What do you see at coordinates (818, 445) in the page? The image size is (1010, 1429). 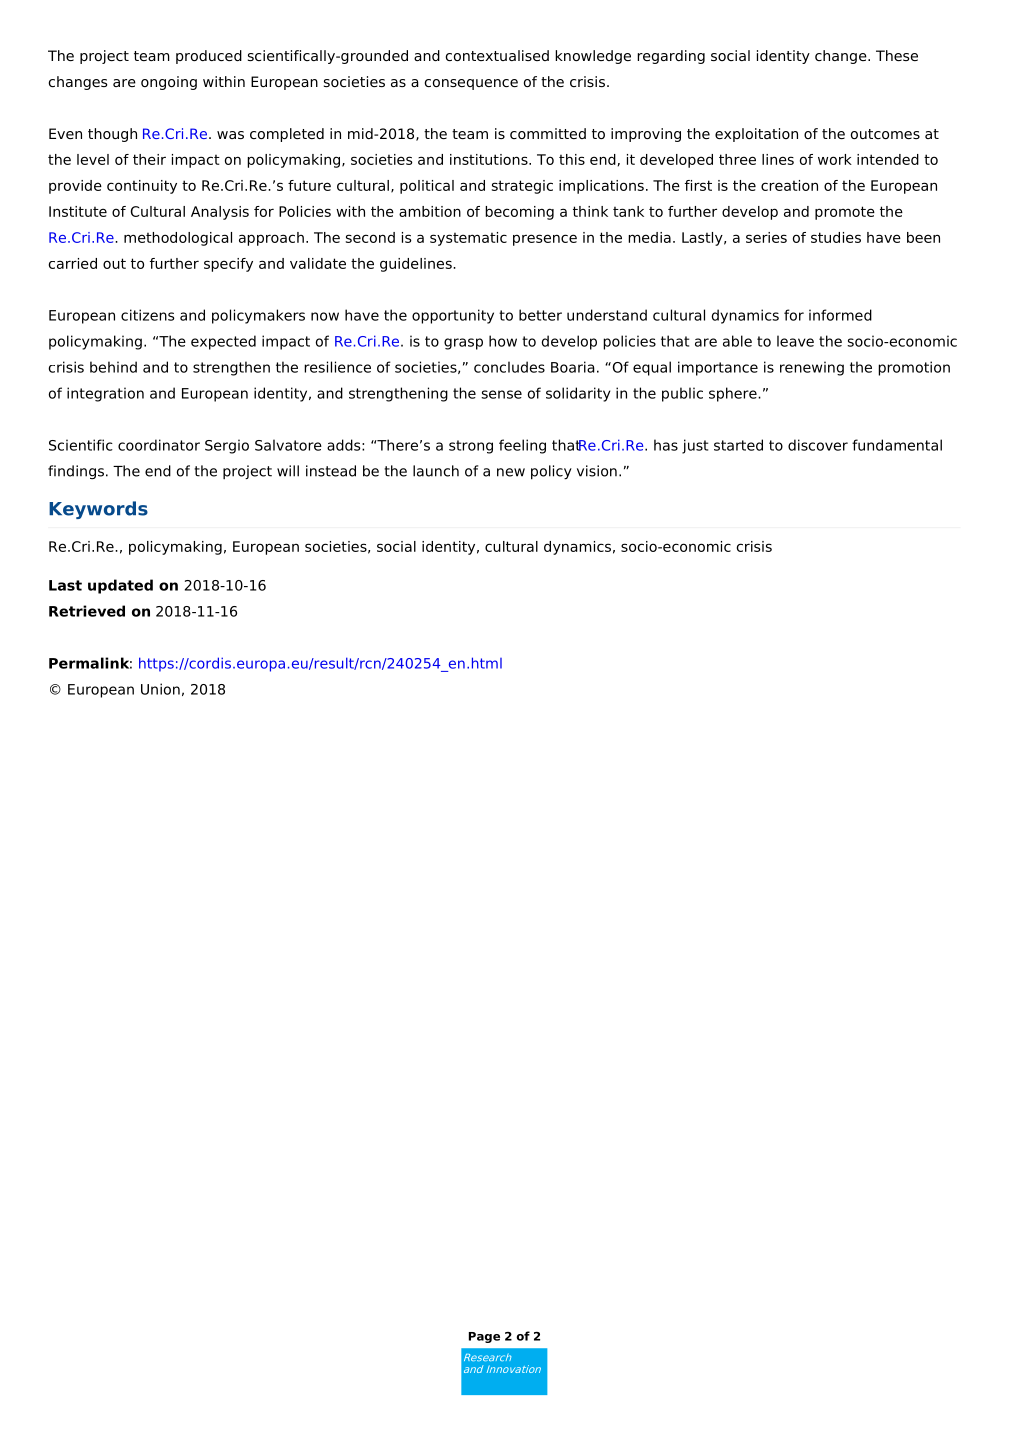 I see `discover` at bounding box center [818, 445].
